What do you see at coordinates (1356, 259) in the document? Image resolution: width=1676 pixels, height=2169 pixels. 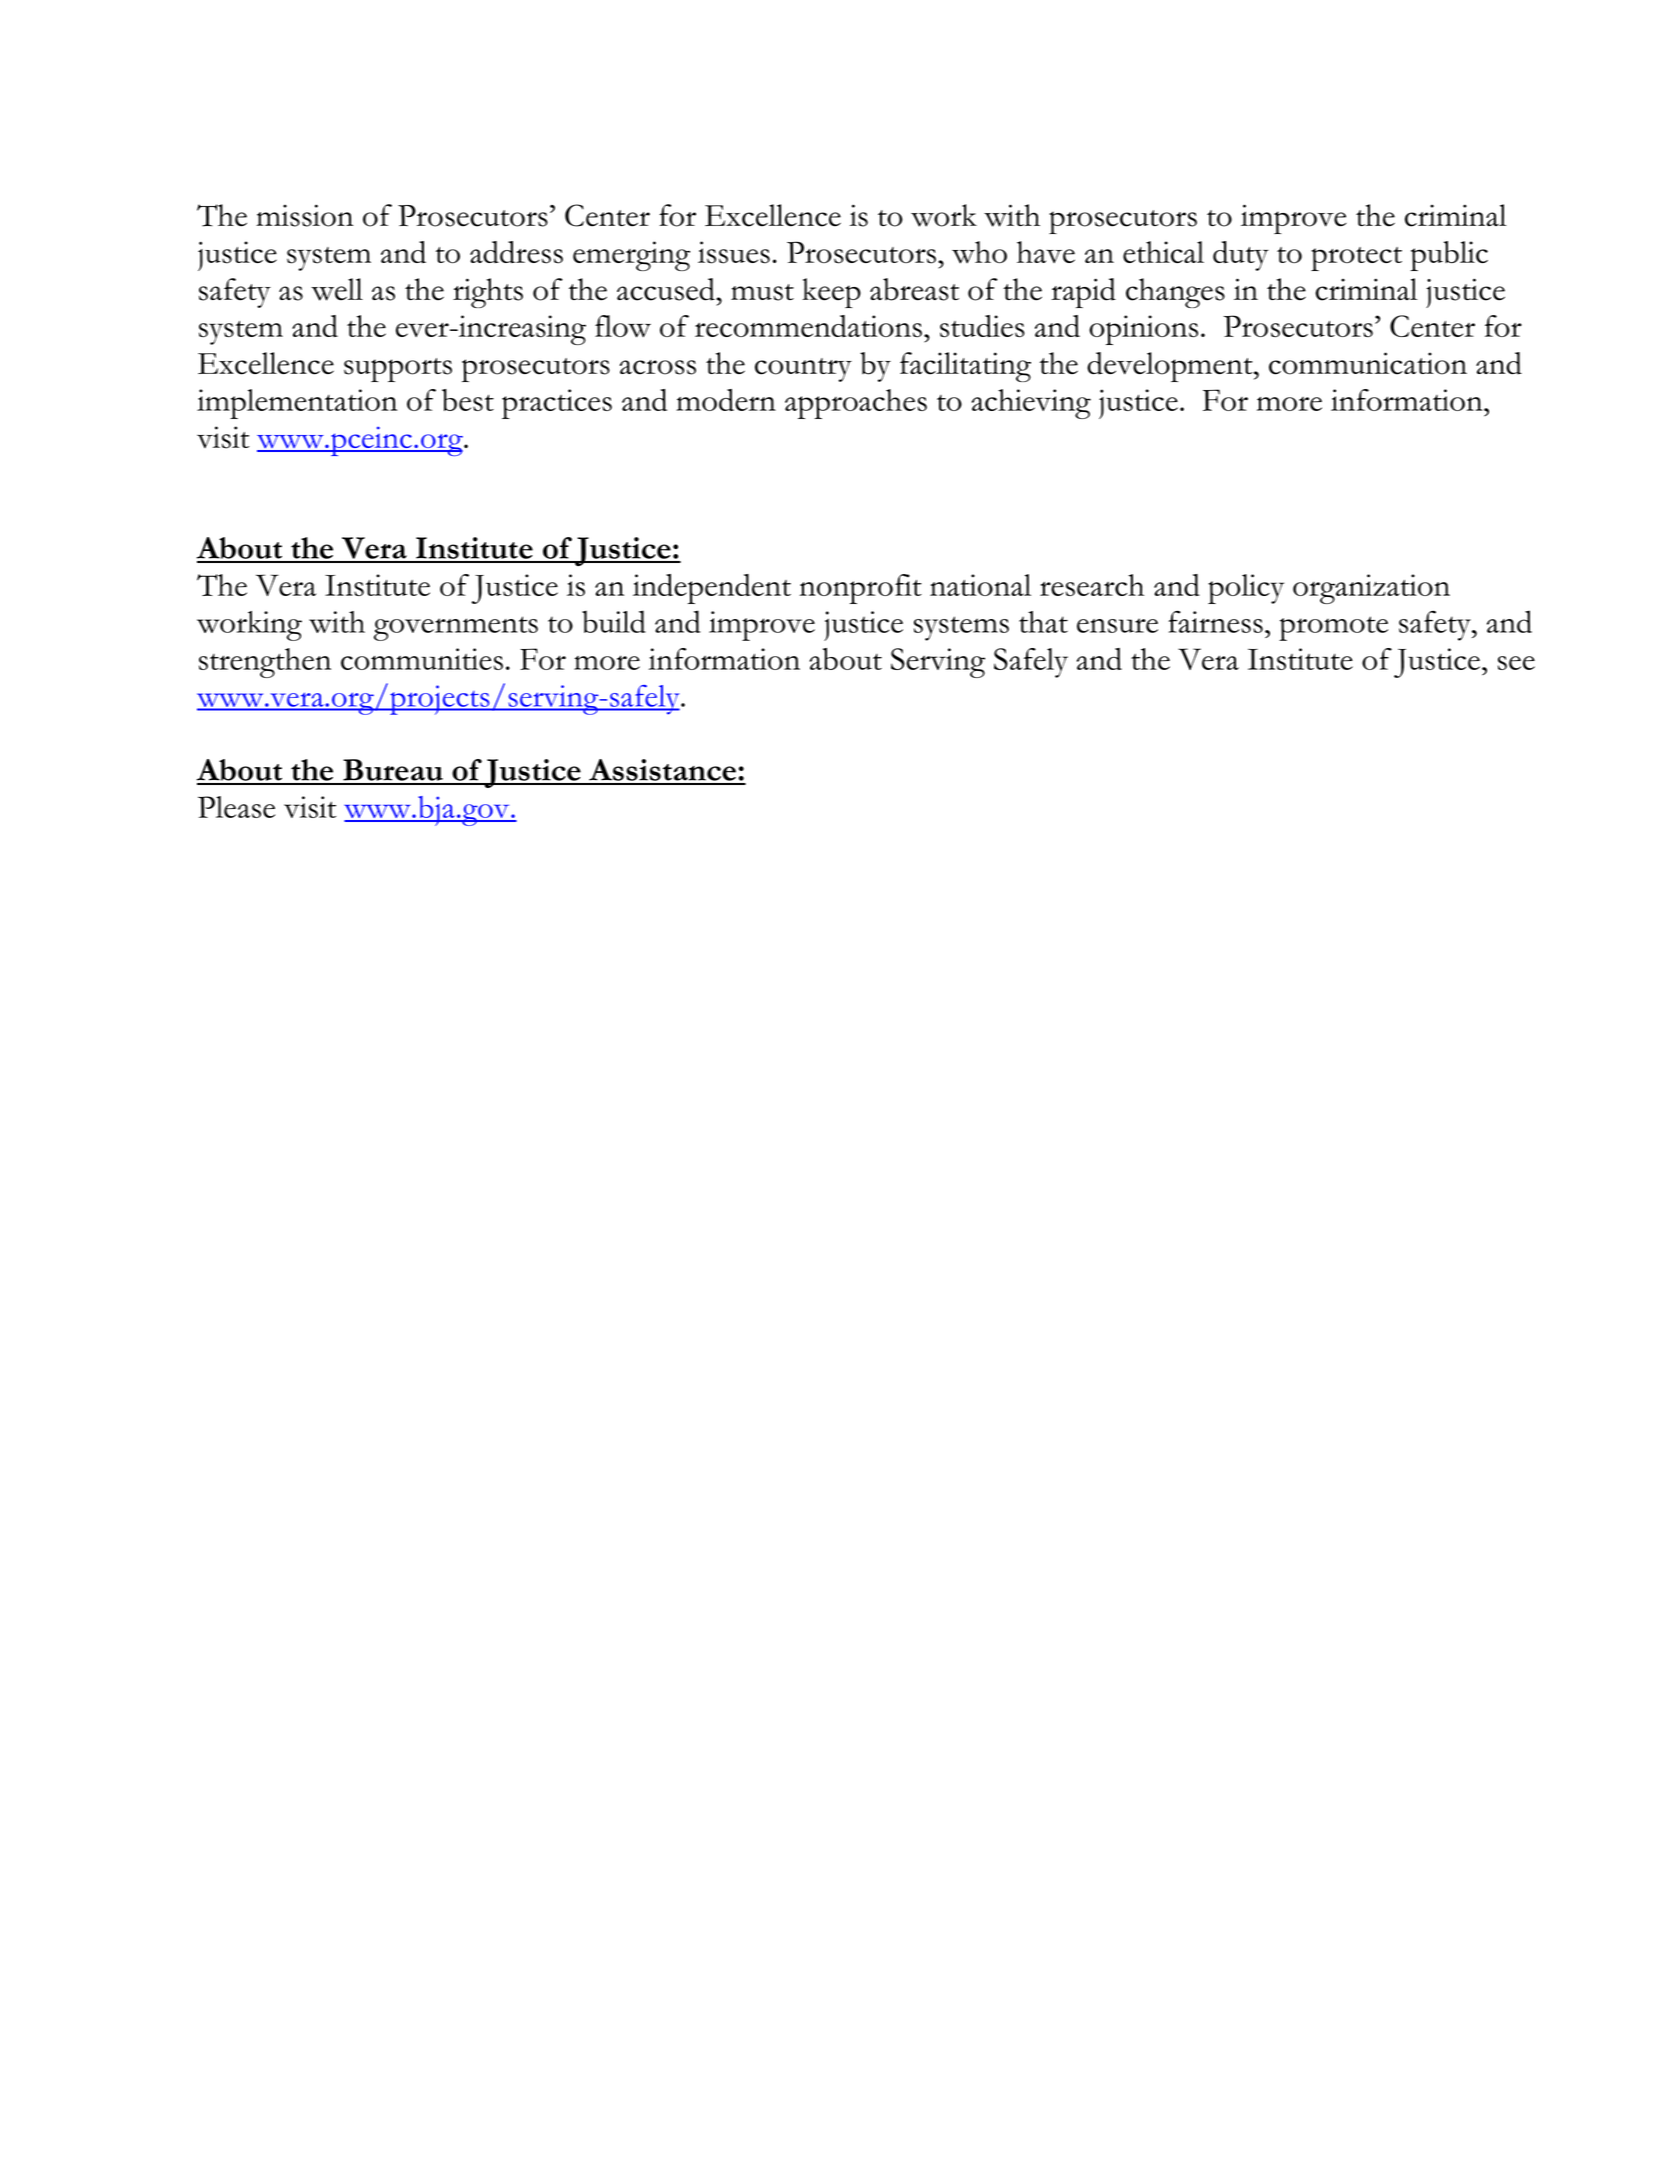 I see `protect` at bounding box center [1356, 259].
